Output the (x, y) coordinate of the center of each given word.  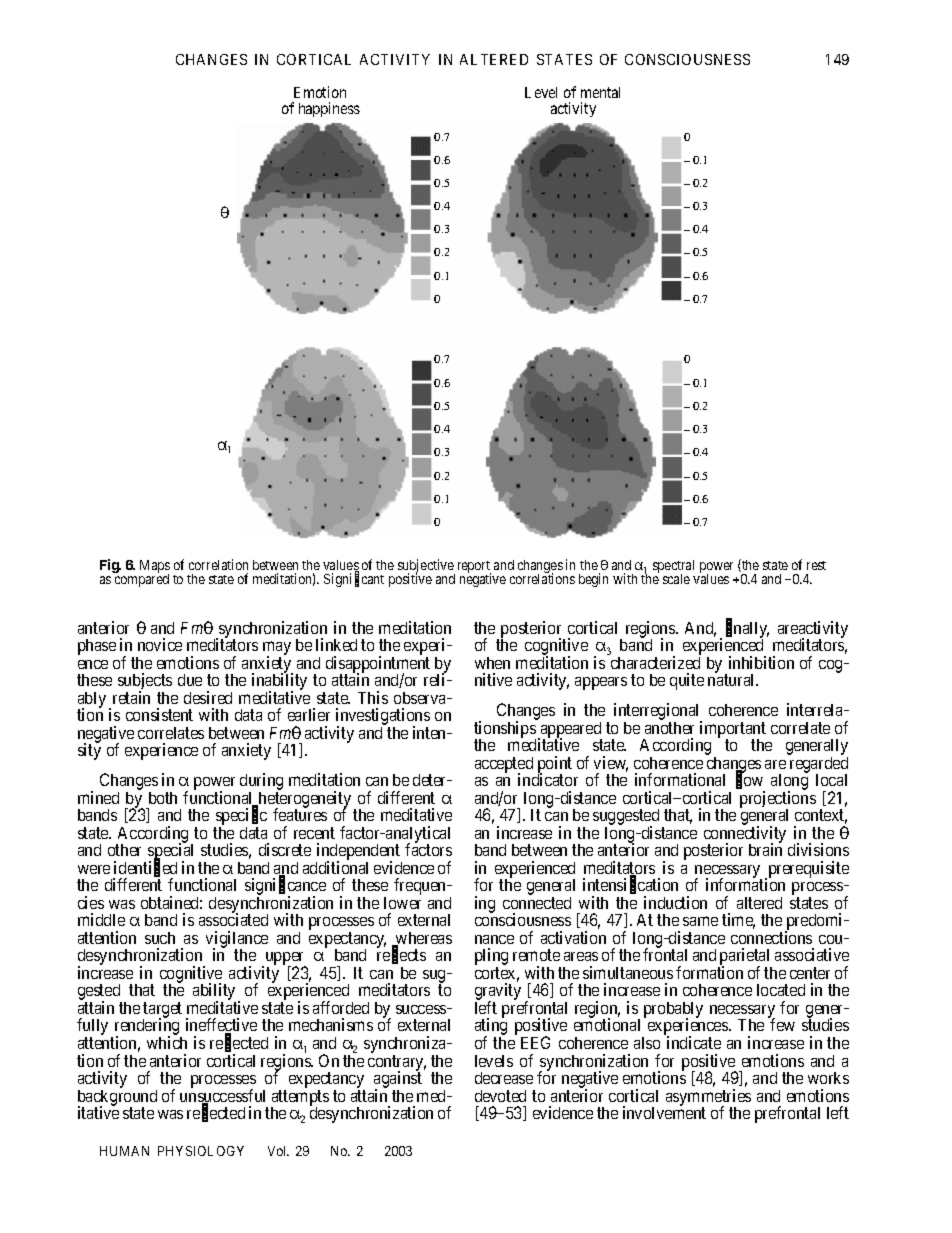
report (474, 568)
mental (600, 92)
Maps (155, 568)
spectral (673, 568)
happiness (329, 109)
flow (749, 780)
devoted (500, 1096)
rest (816, 565)
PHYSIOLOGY (201, 1151)
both (163, 798)
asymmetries (708, 1098)
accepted (504, 766)
